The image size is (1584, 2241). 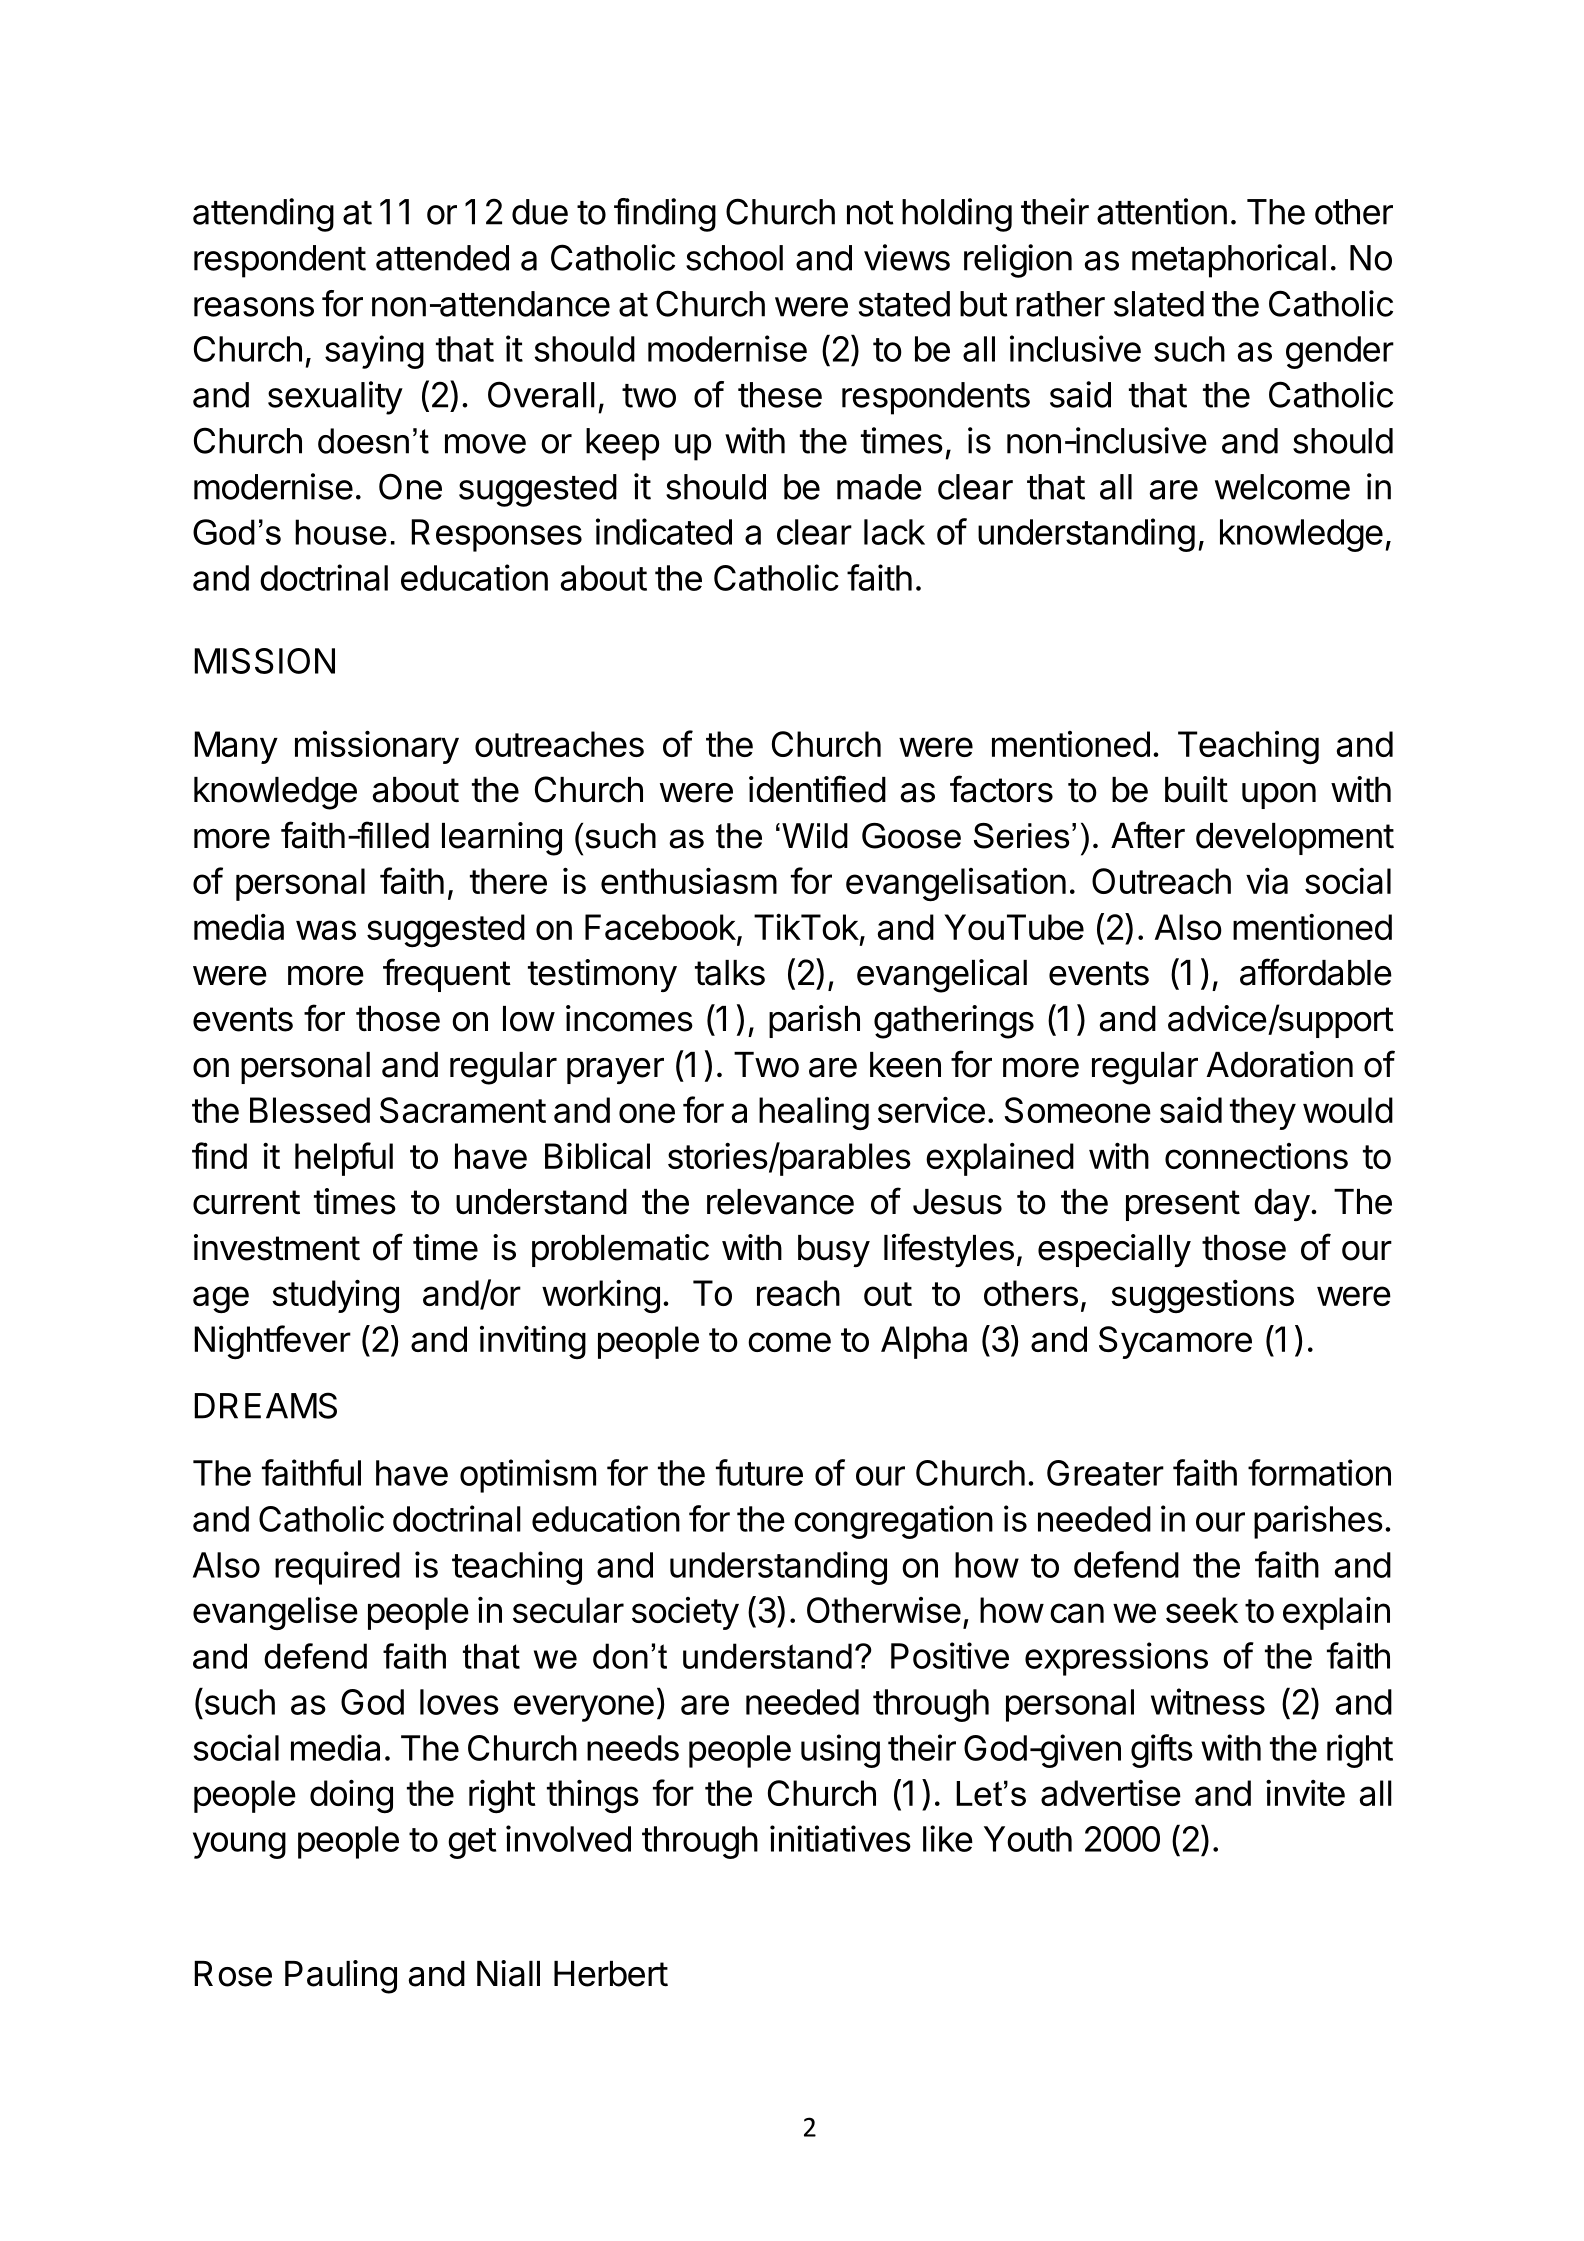 I want to click on Many, so click(x=236, y=747).
